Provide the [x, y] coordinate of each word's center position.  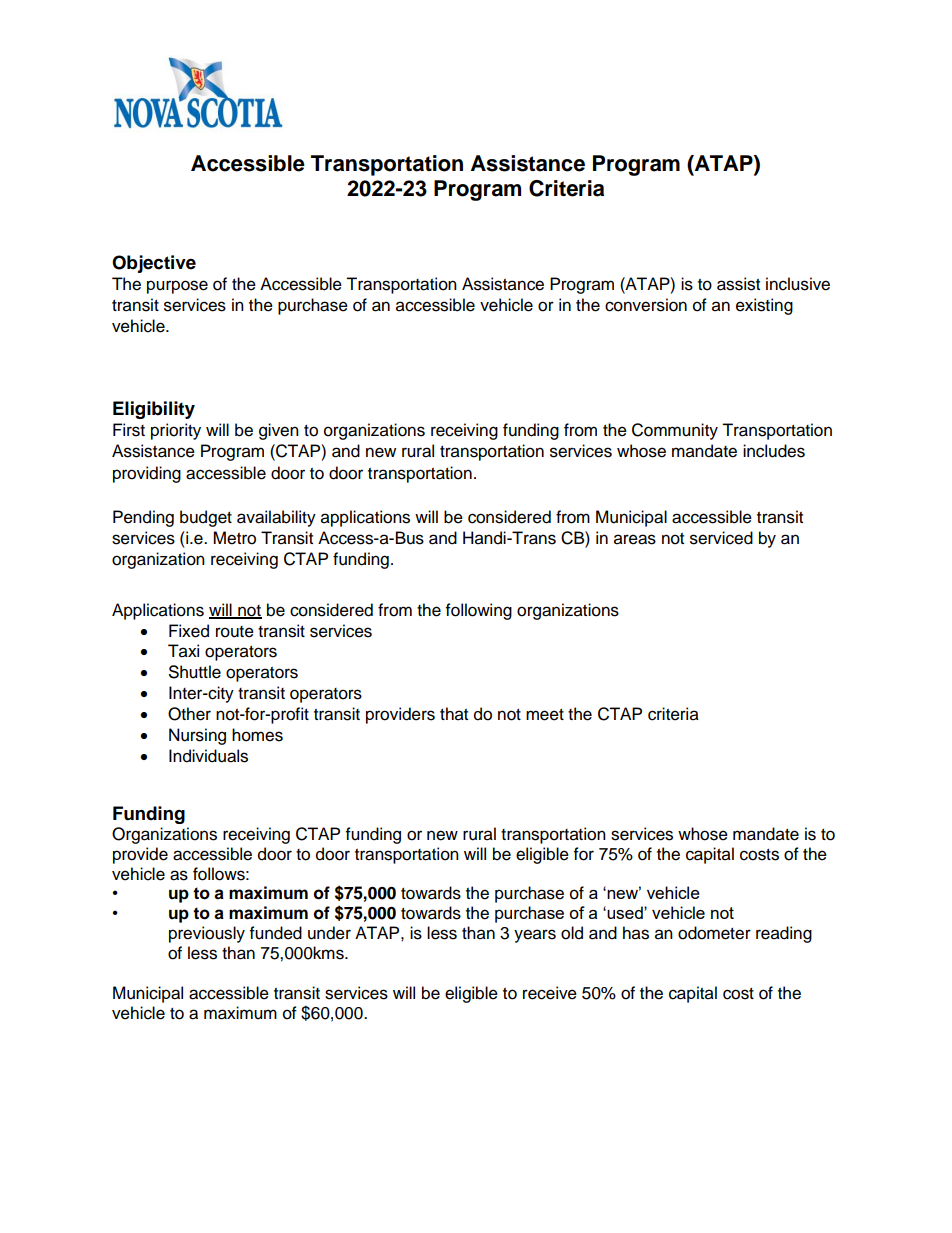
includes [774, 451]
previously [207, 934]
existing [764, 306]
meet [545, 715]
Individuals [208, 756]
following [479, 611]
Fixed [189, 631]
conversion [646, 305]
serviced [721, 538]
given [279, 431]
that [454, 714]
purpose [177, 287]
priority [176, 431]
